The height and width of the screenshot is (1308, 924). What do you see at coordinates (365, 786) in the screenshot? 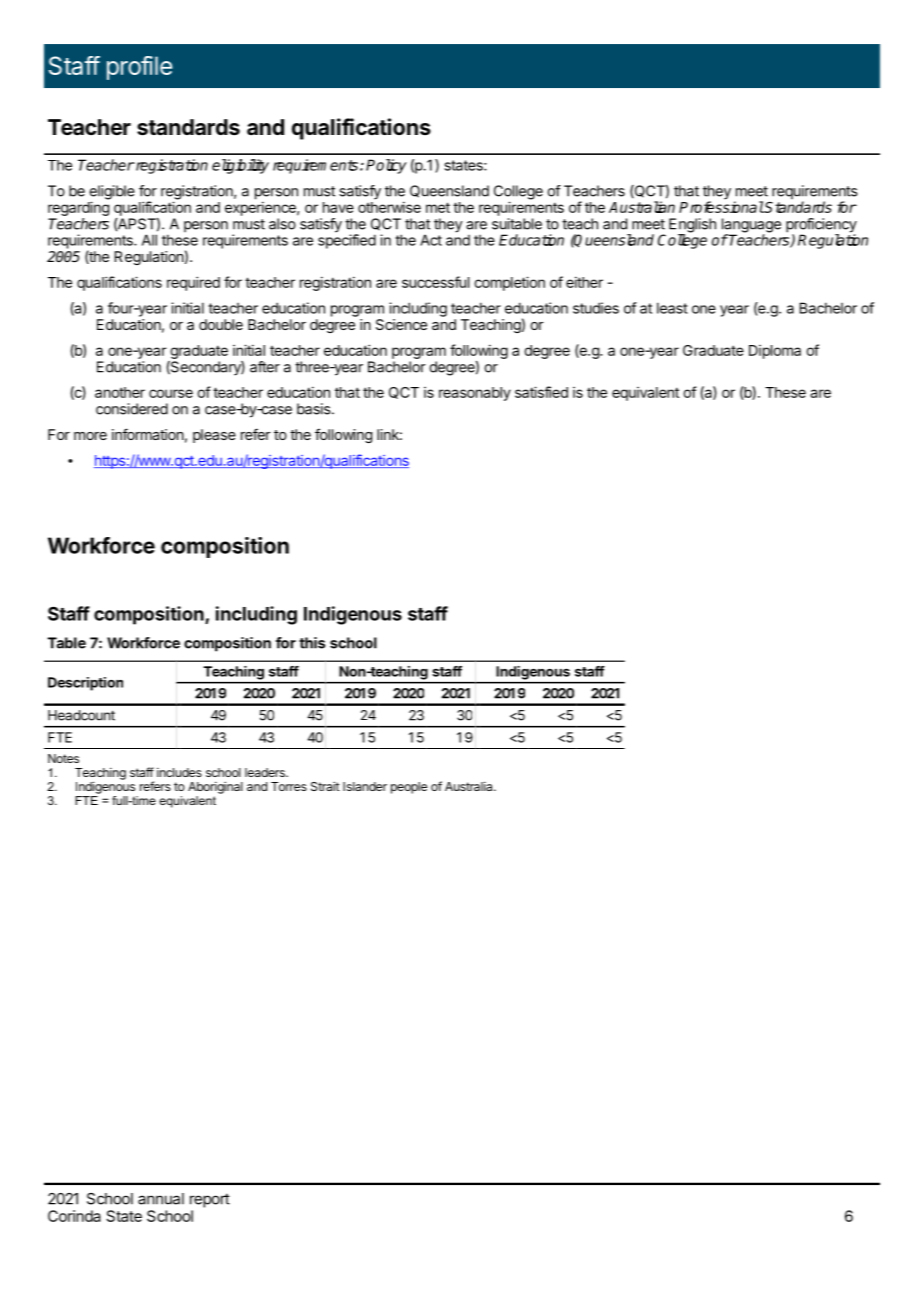
I see `Islander` at bounding box center [365, 786].
